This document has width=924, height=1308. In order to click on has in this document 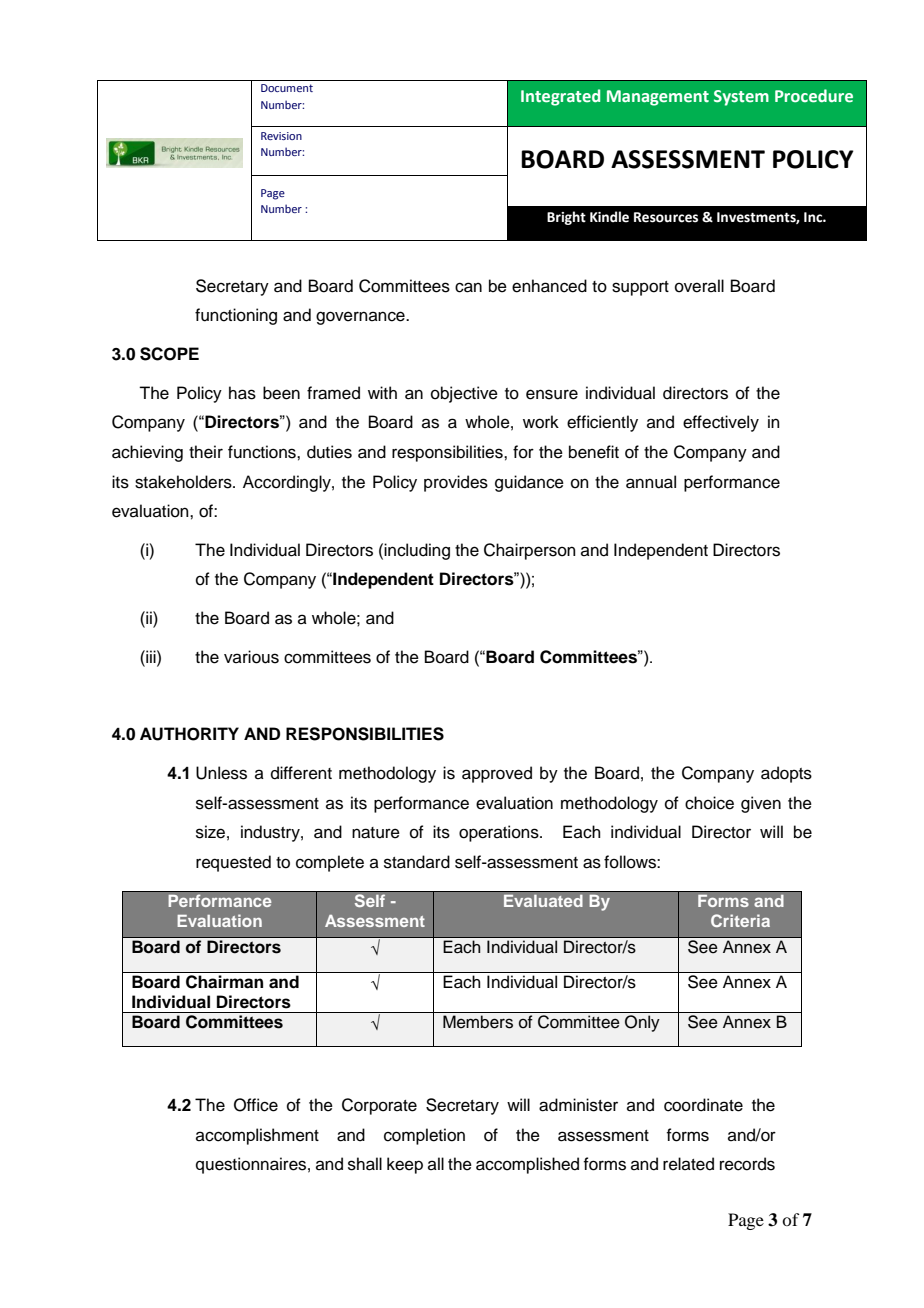, I will do `click(242, 393)`.
